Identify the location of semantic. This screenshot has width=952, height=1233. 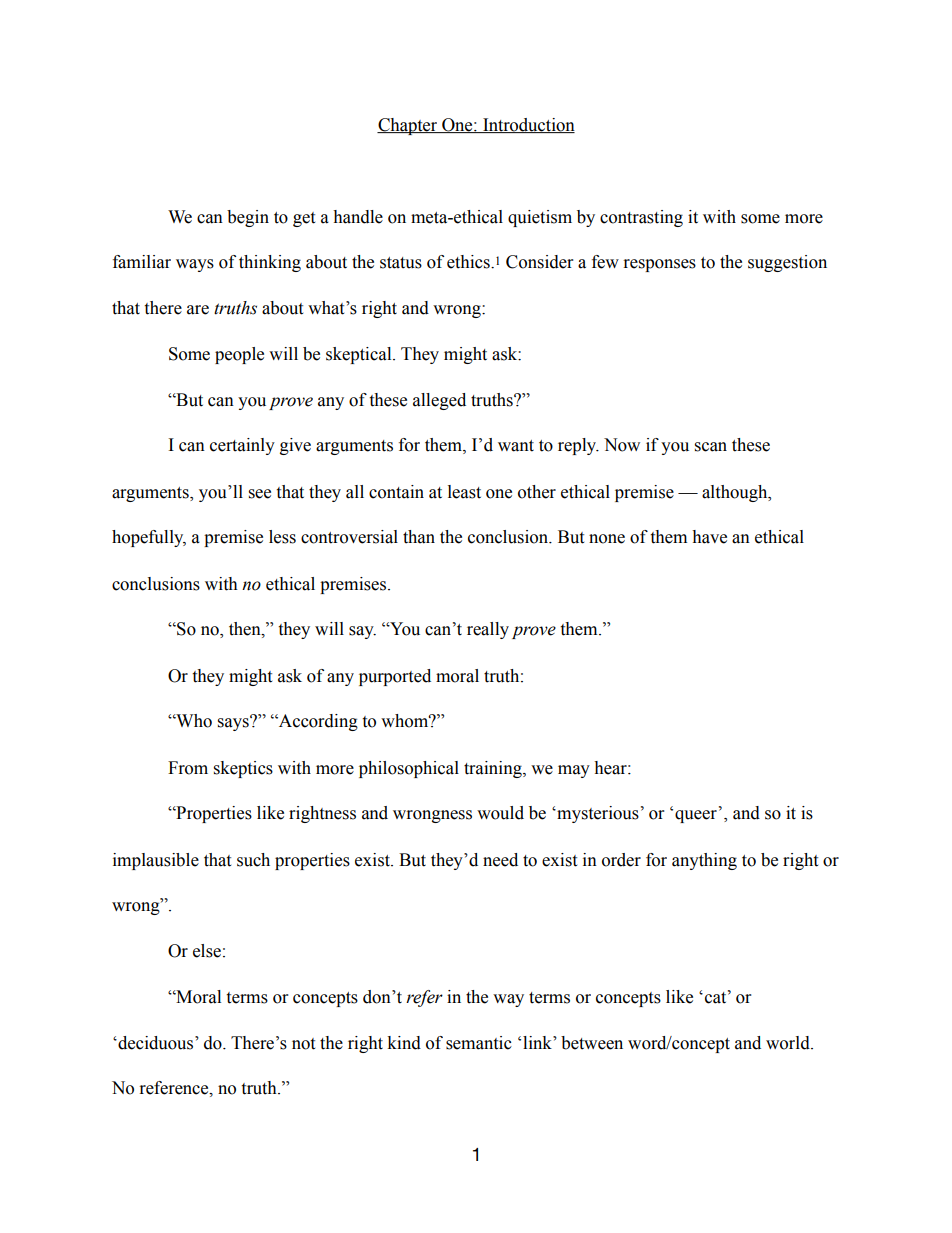
(479, 1043).
